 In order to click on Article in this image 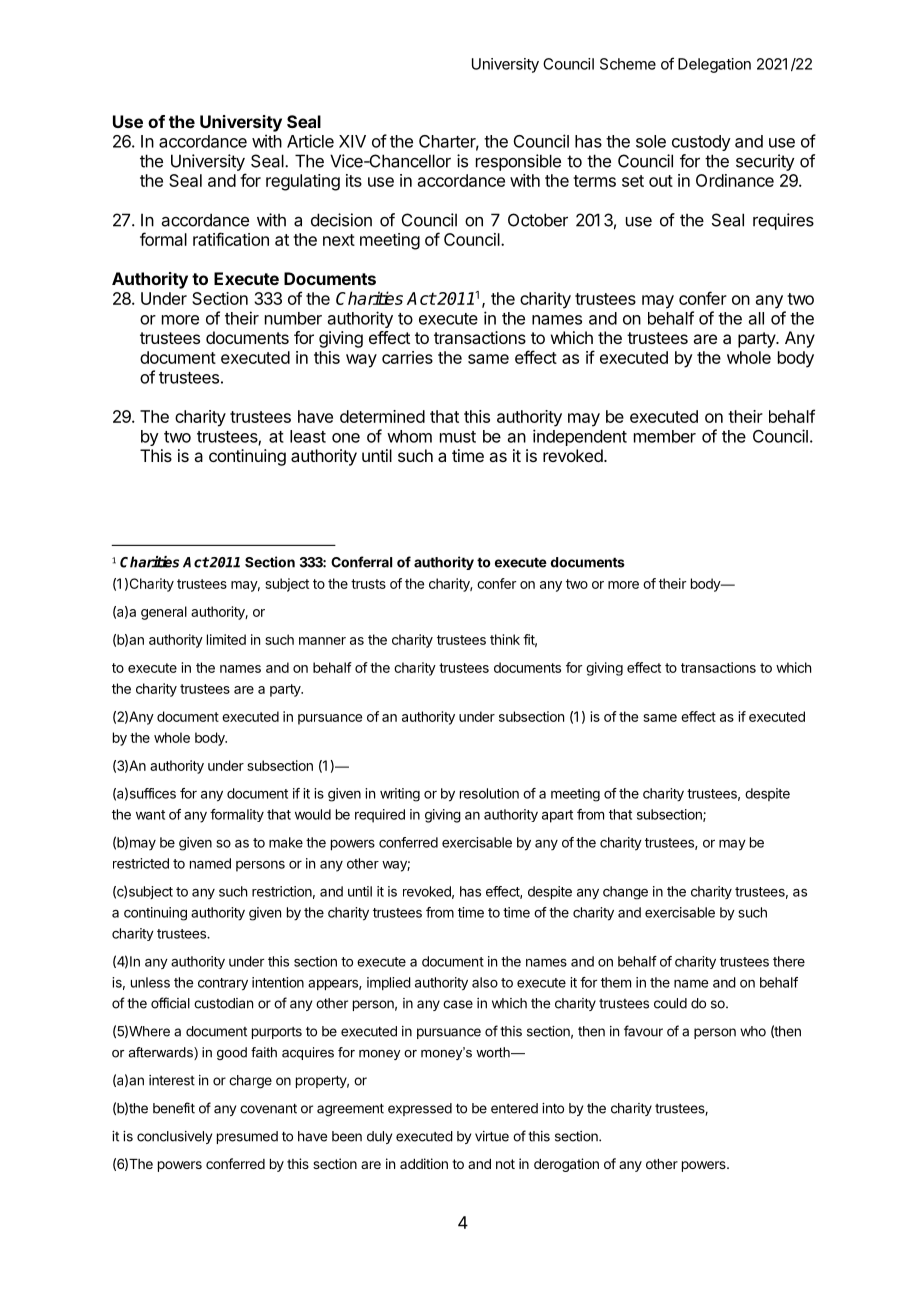, I will do `click(310, 141)`.
